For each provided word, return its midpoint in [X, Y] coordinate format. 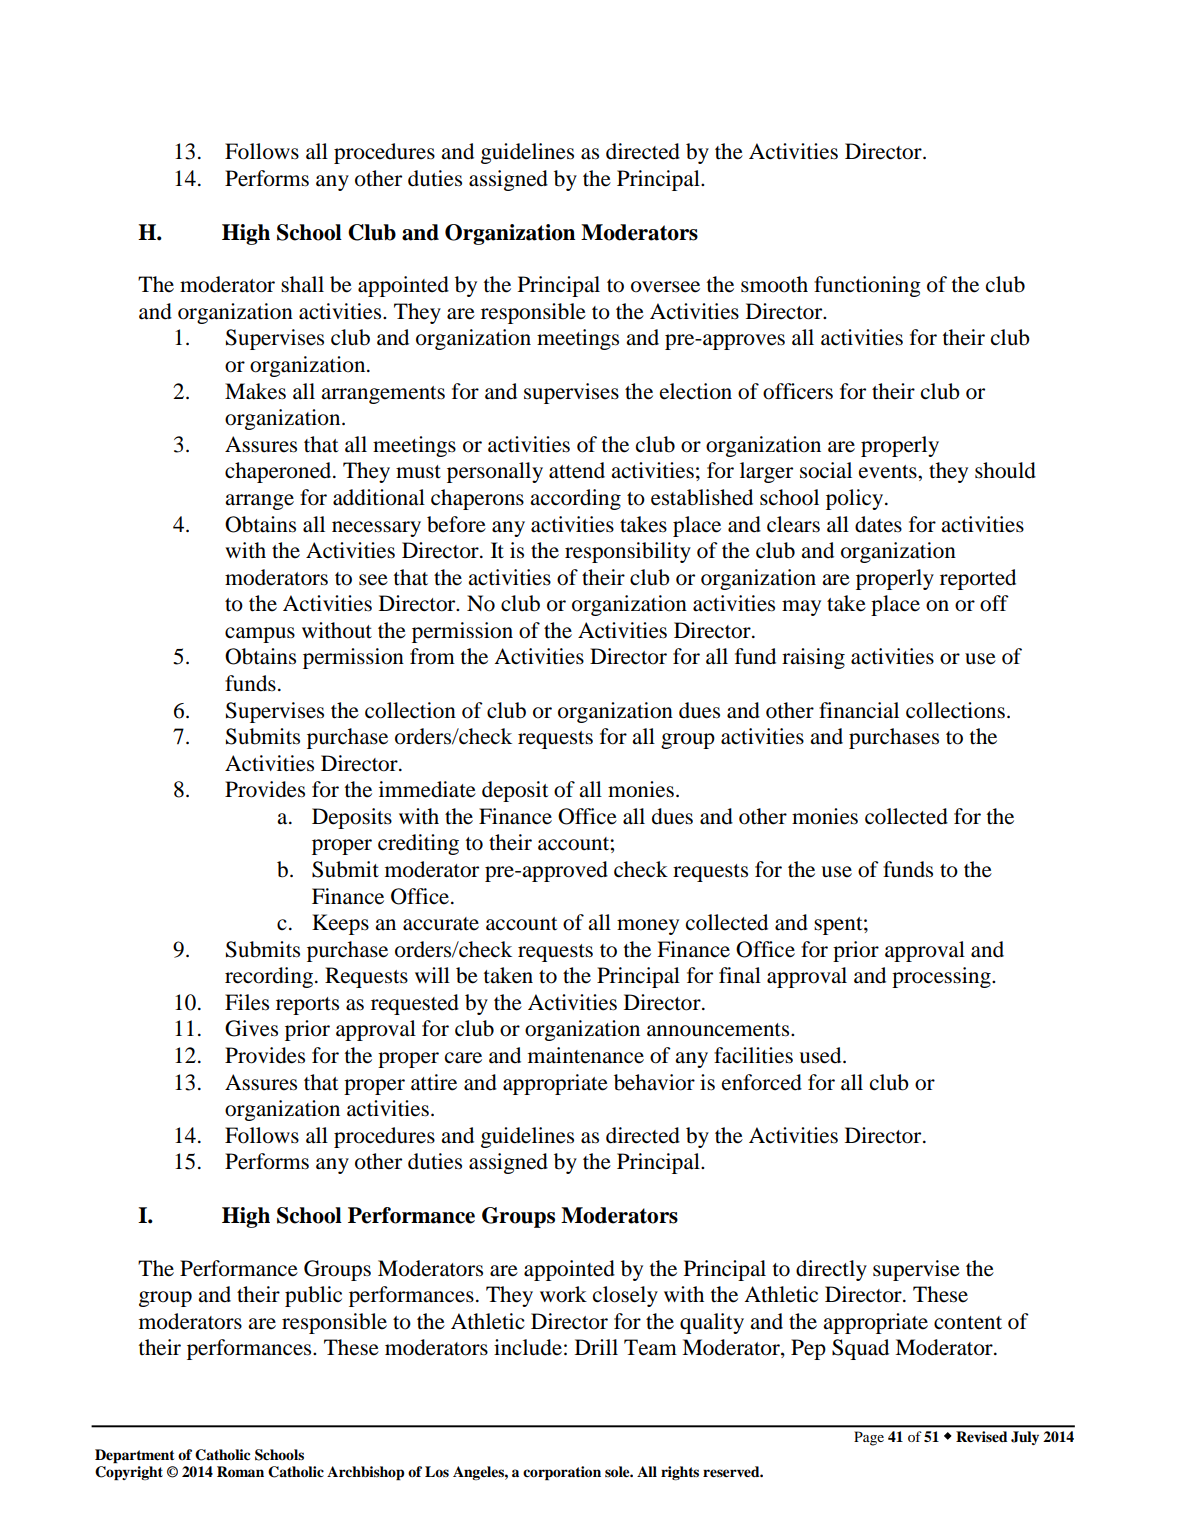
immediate [427, 789]
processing [942, 977]
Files [247, 1002]
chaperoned [279, 472]
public [313, 1296]
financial [859, 710]
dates [878, 524]
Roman [240, 1472]
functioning [867, 286]
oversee [665, 287]
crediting [418, 844]
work [563, 1294]
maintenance [586, 1055]
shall [302, 284]
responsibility [628, 552]
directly [831, 1270]
